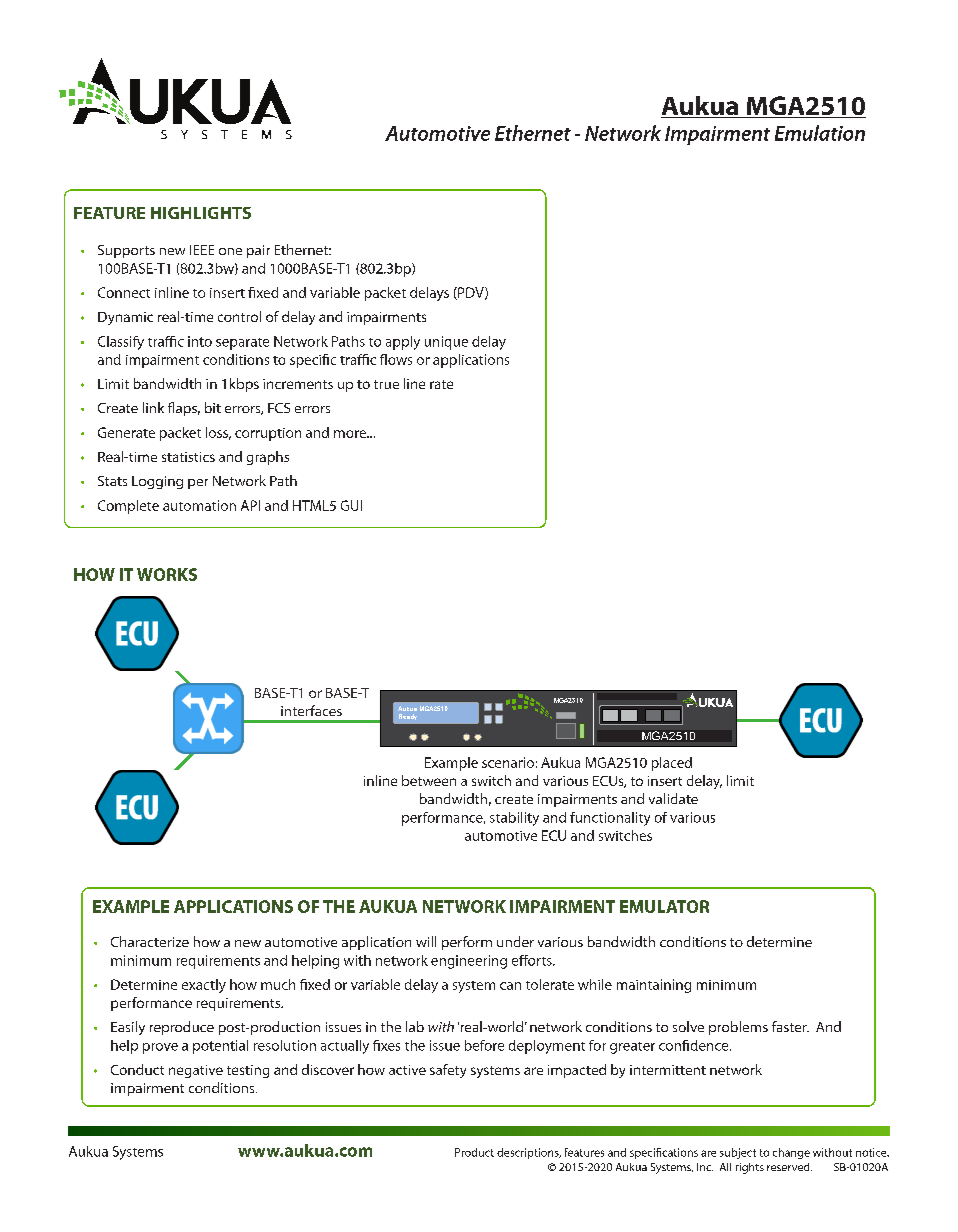  Describe the element at coordinates (673, 798) in the image. I see `validate` at that location.
